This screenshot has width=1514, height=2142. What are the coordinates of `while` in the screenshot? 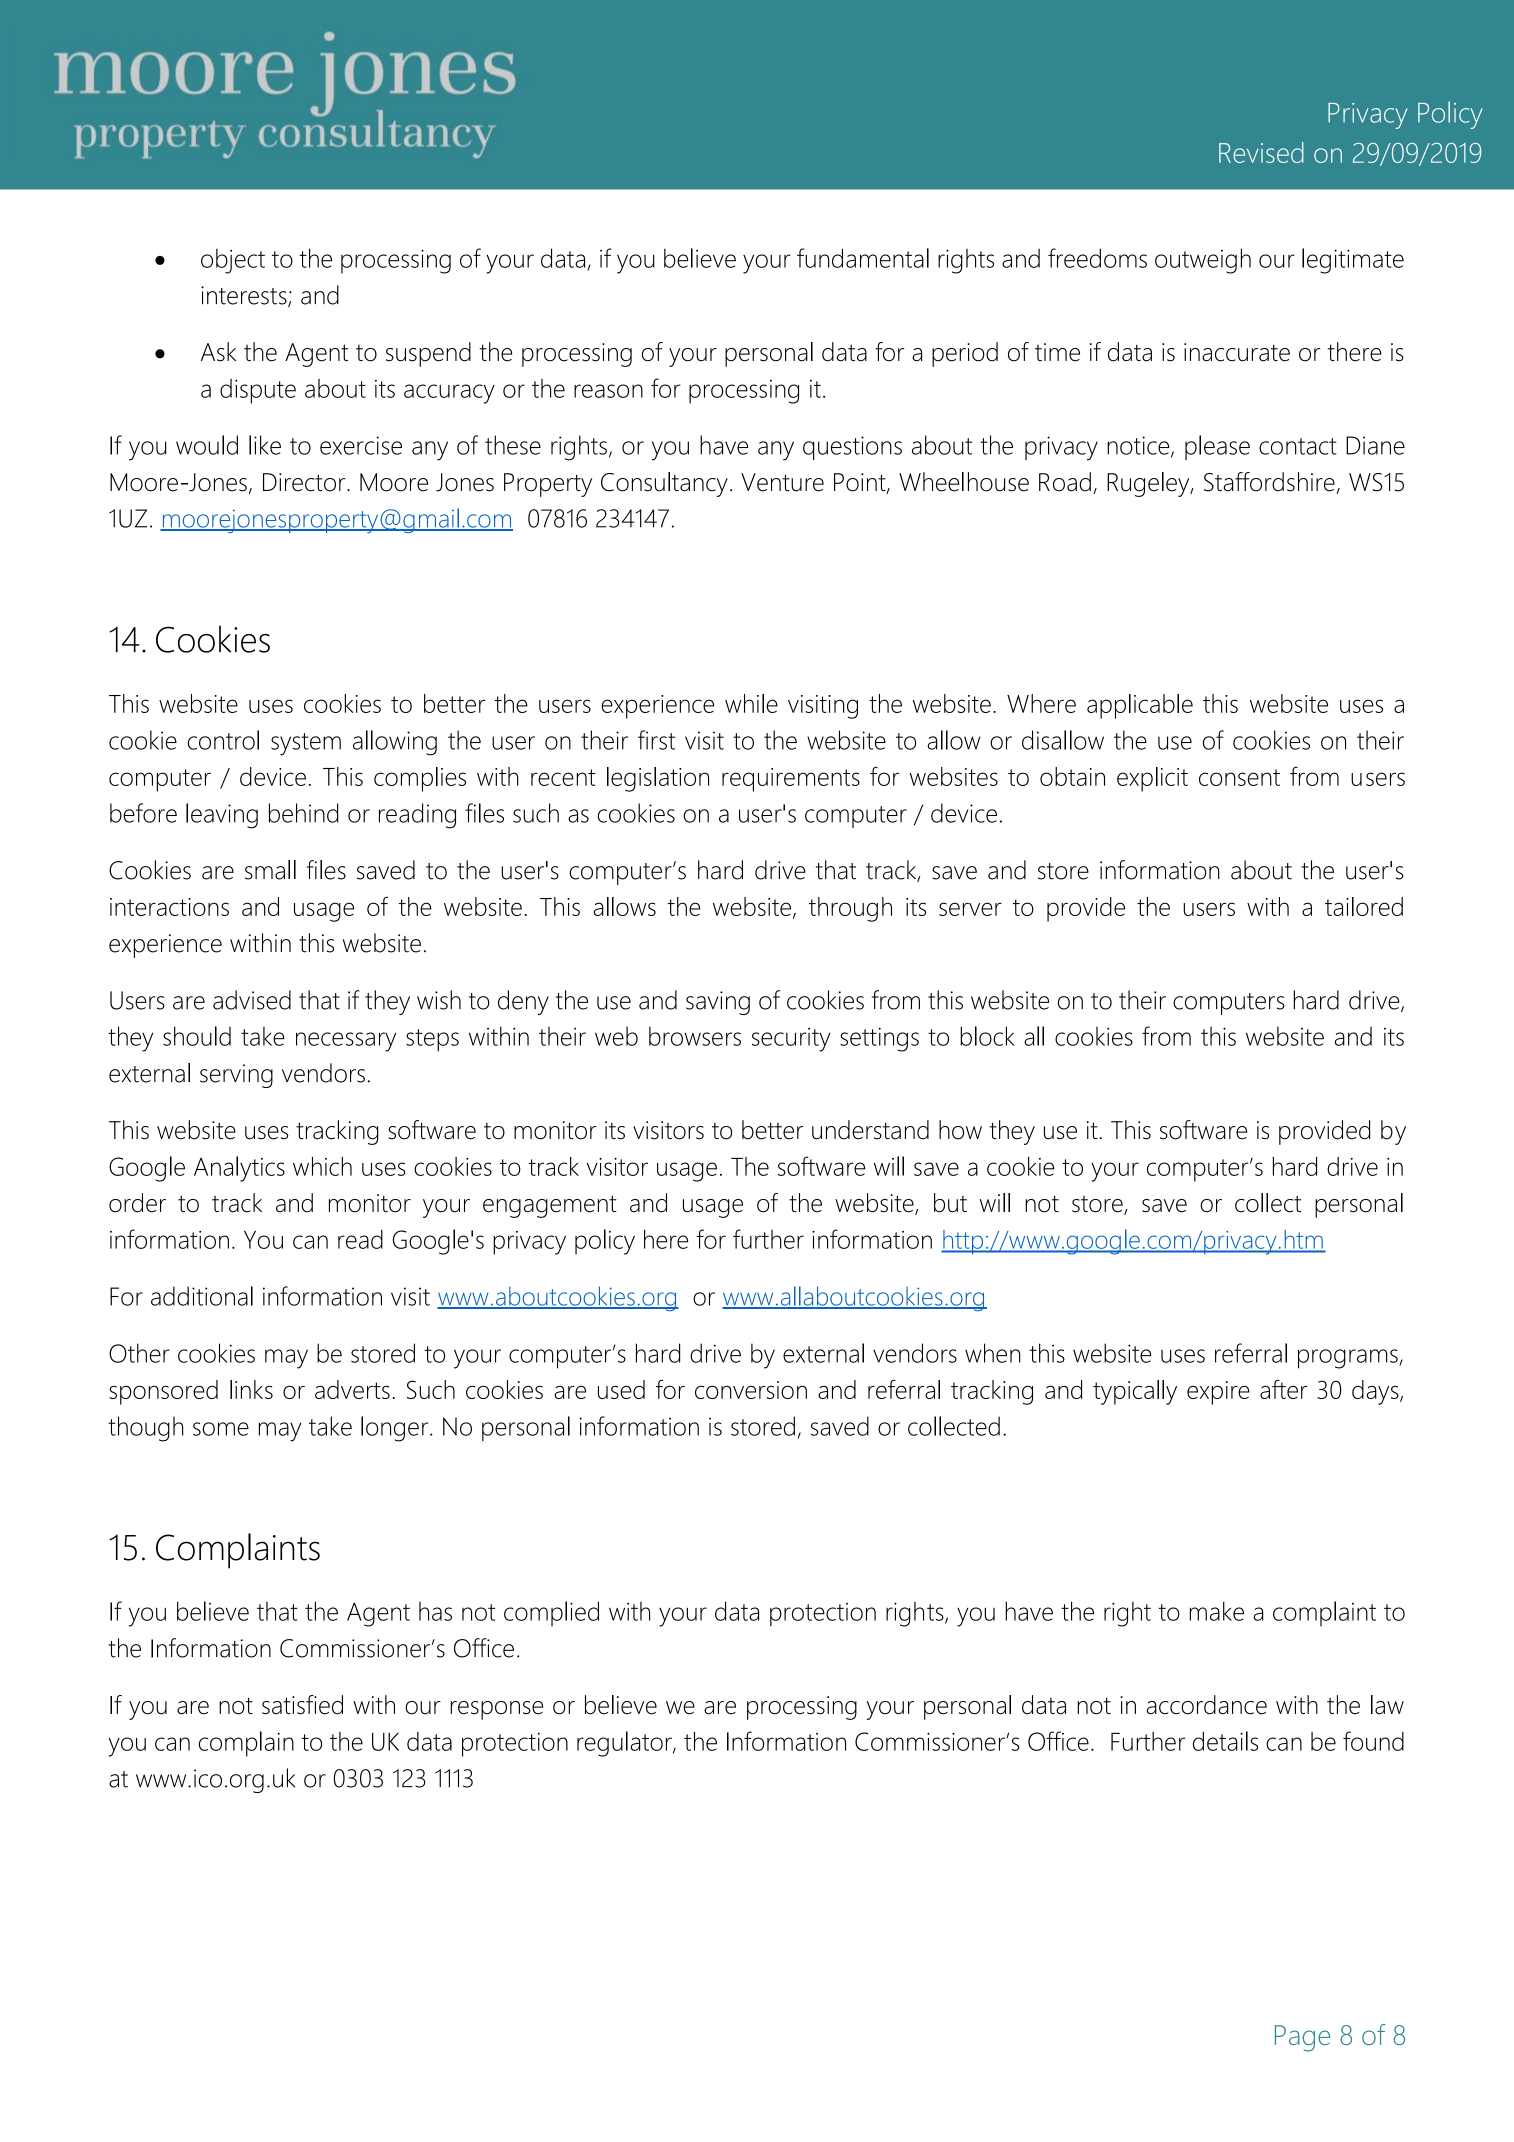 It's located at (751, 703).
